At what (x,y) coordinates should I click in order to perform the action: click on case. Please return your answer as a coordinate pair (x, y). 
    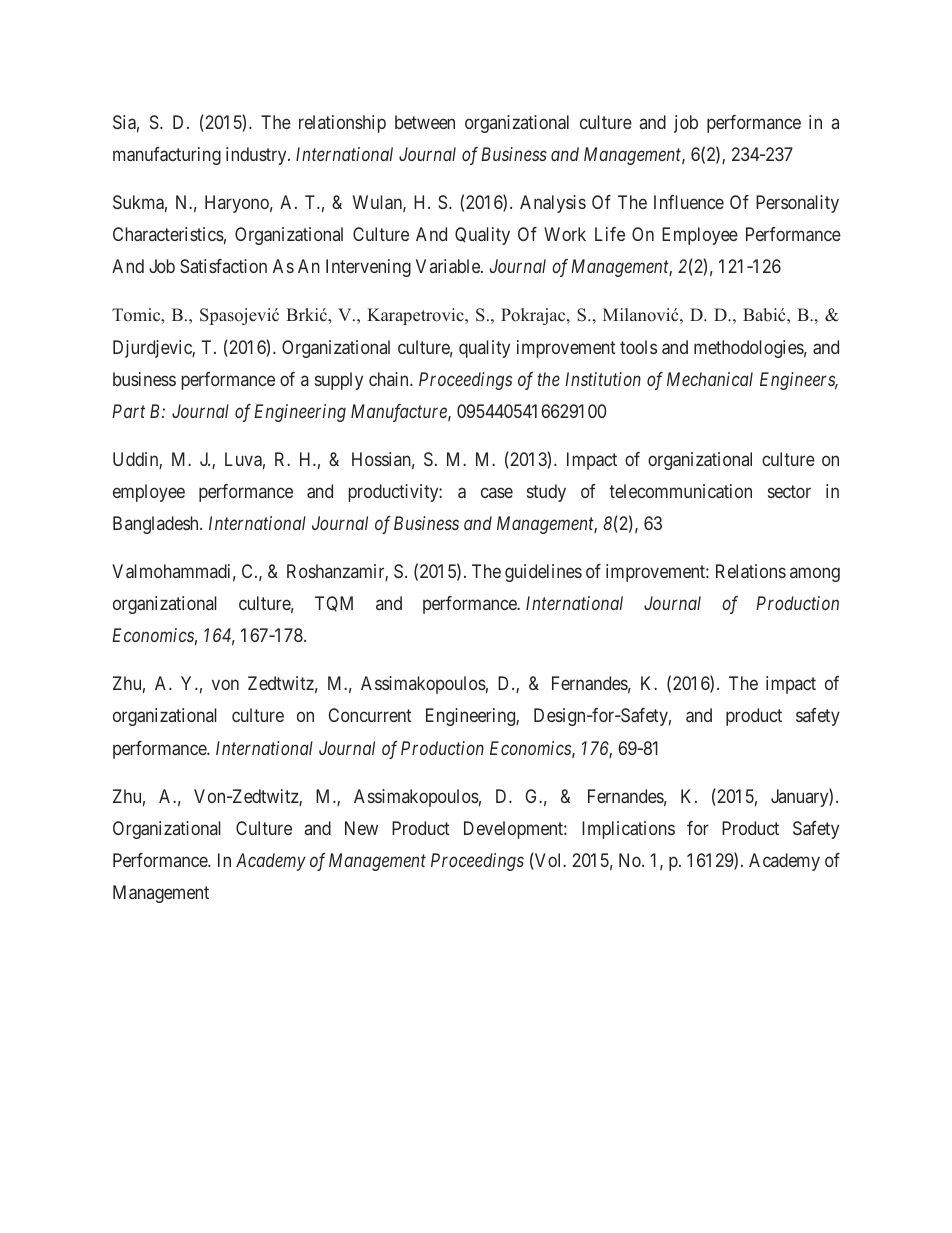
    Looking at the image, I should click on (497, 492).
